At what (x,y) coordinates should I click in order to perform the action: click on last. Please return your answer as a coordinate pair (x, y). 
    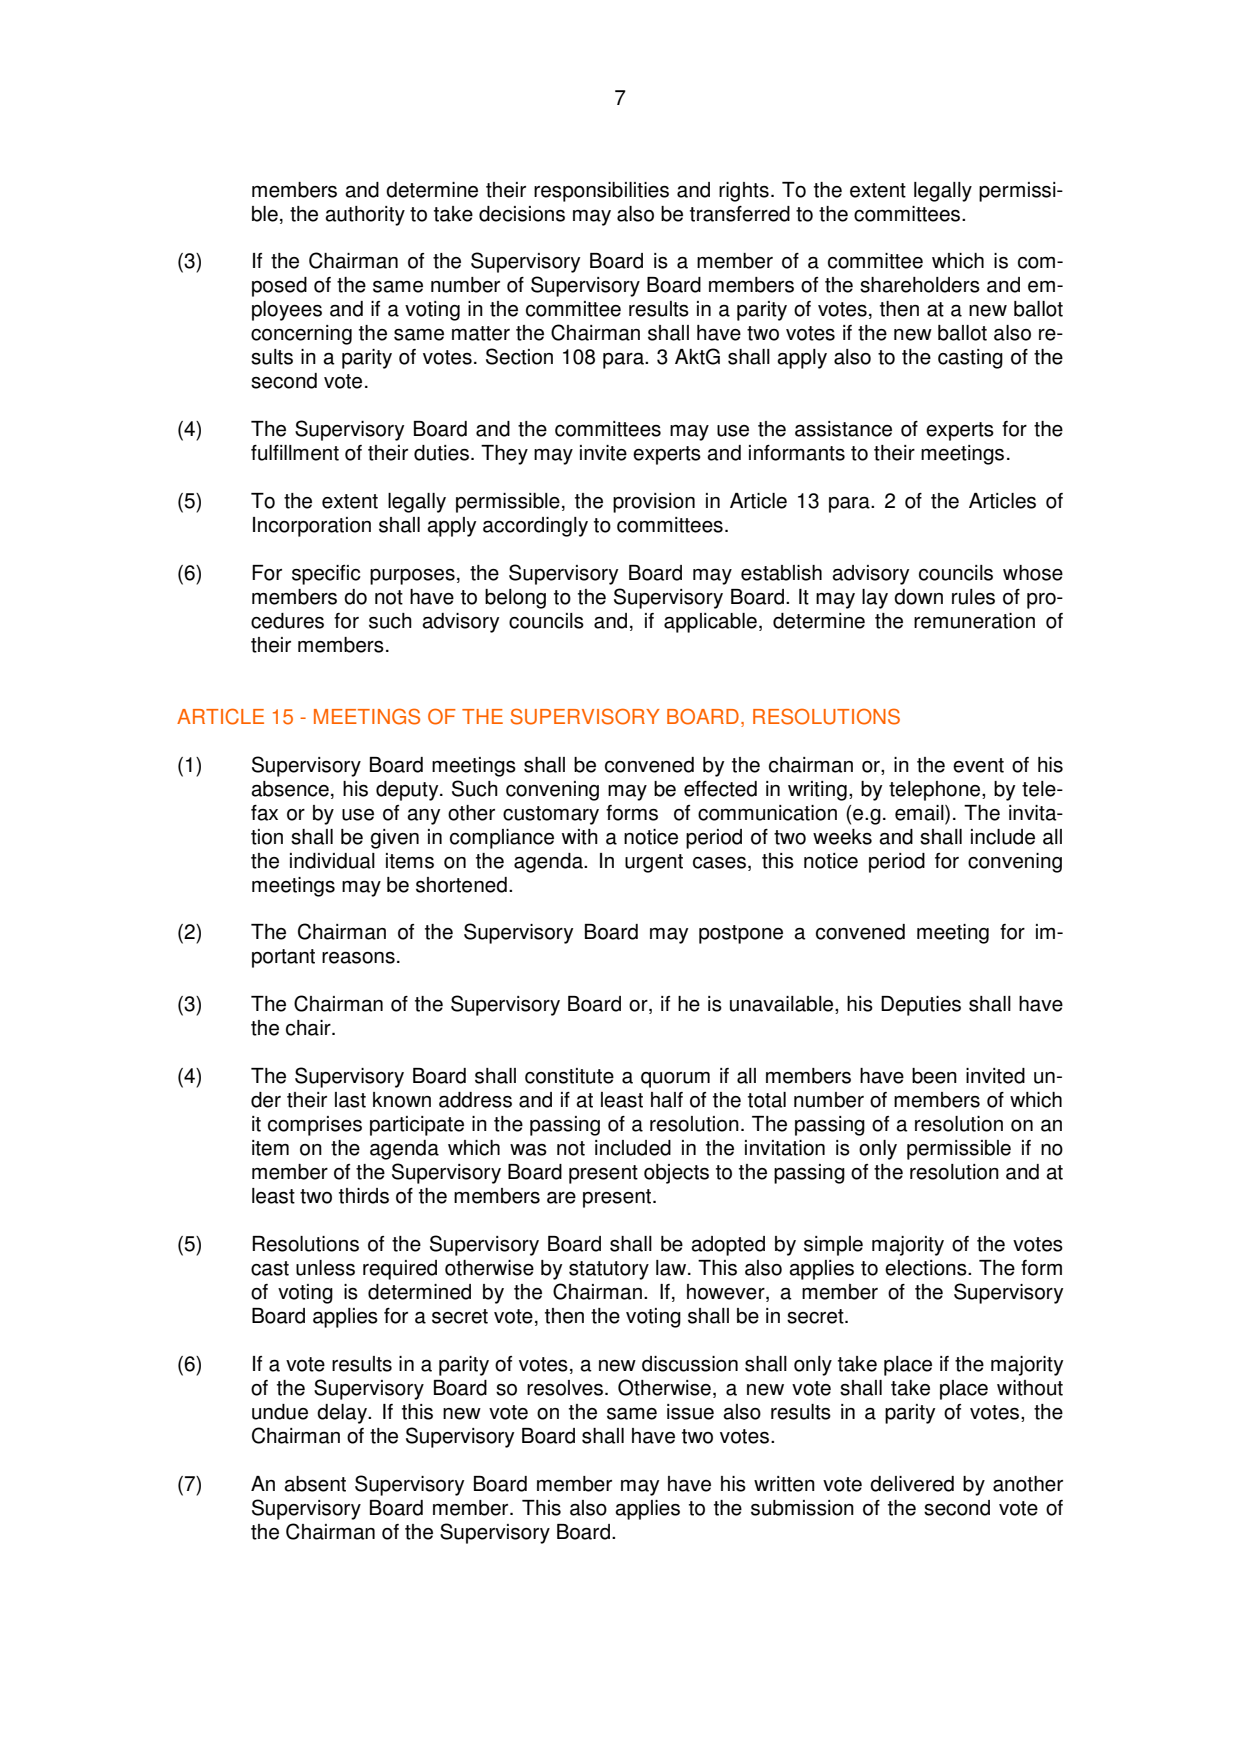
    Looking at the image, I should click on (350, 1100).
